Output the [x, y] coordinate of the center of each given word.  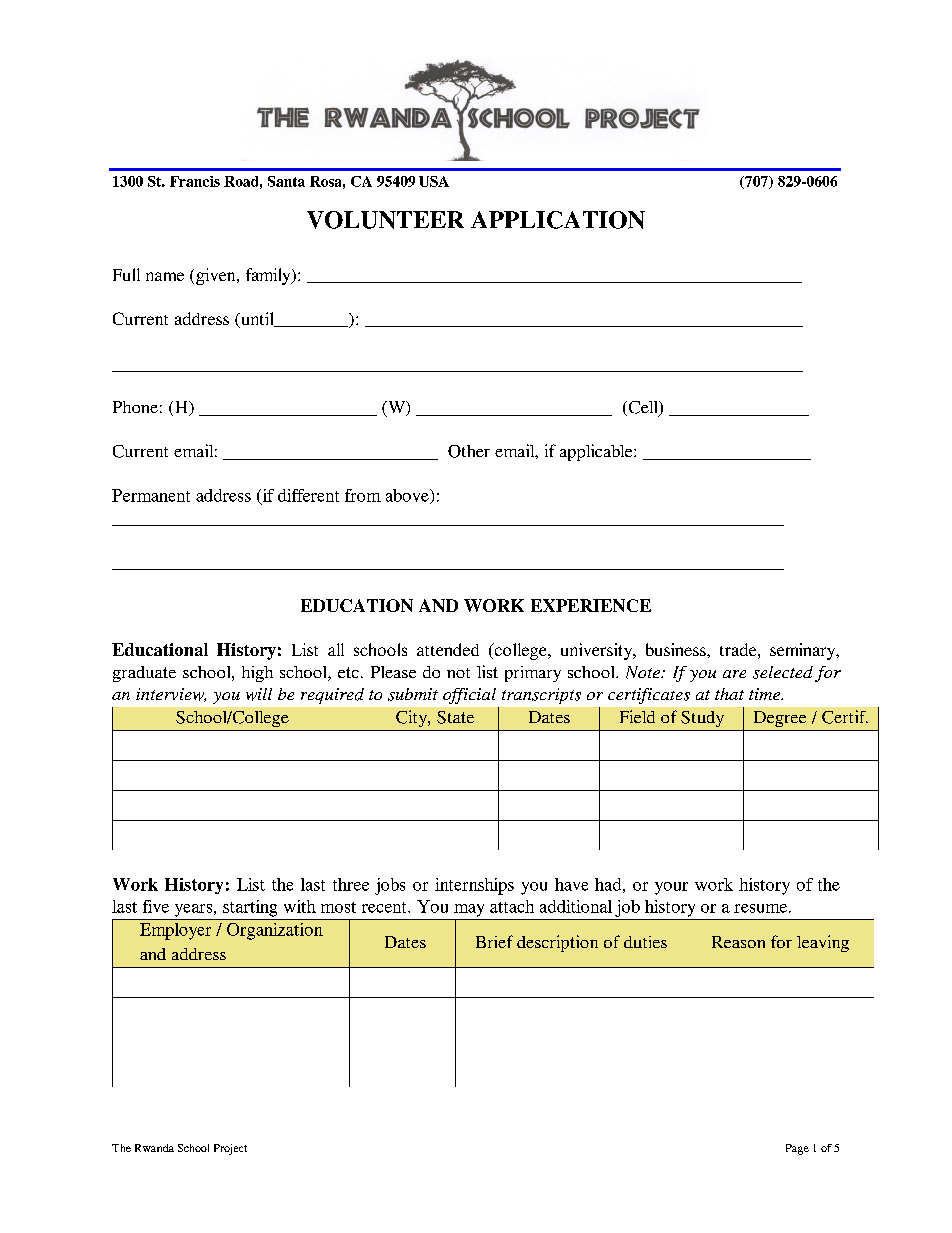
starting [250, 908]
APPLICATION [558, 220]
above [408, 496]
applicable [597, 452]
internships [474, 886]
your [671, 888]
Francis [195, 181]
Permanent [151, 495]
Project [230, 1149]
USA [434, 181]
